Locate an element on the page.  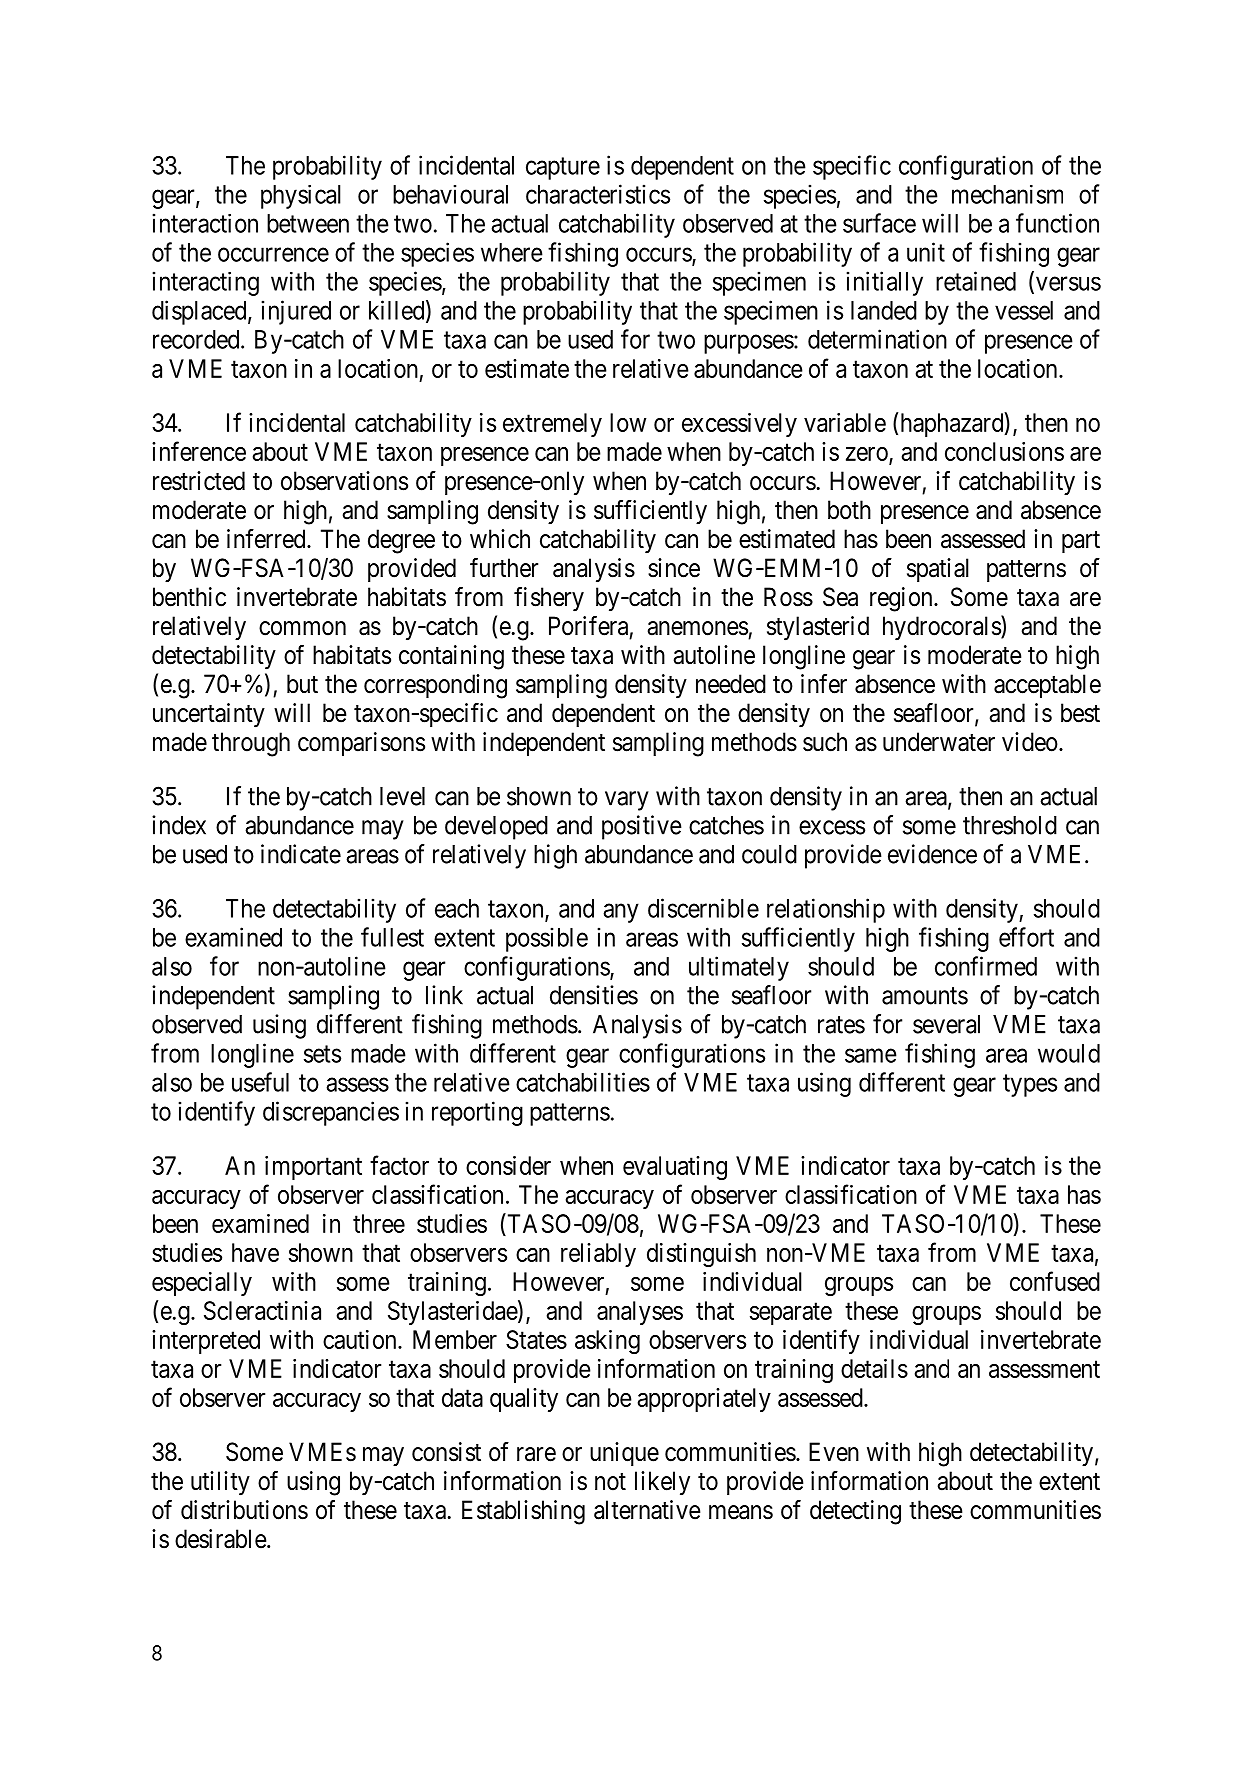
indicate is located at coordinates (301, 854).
